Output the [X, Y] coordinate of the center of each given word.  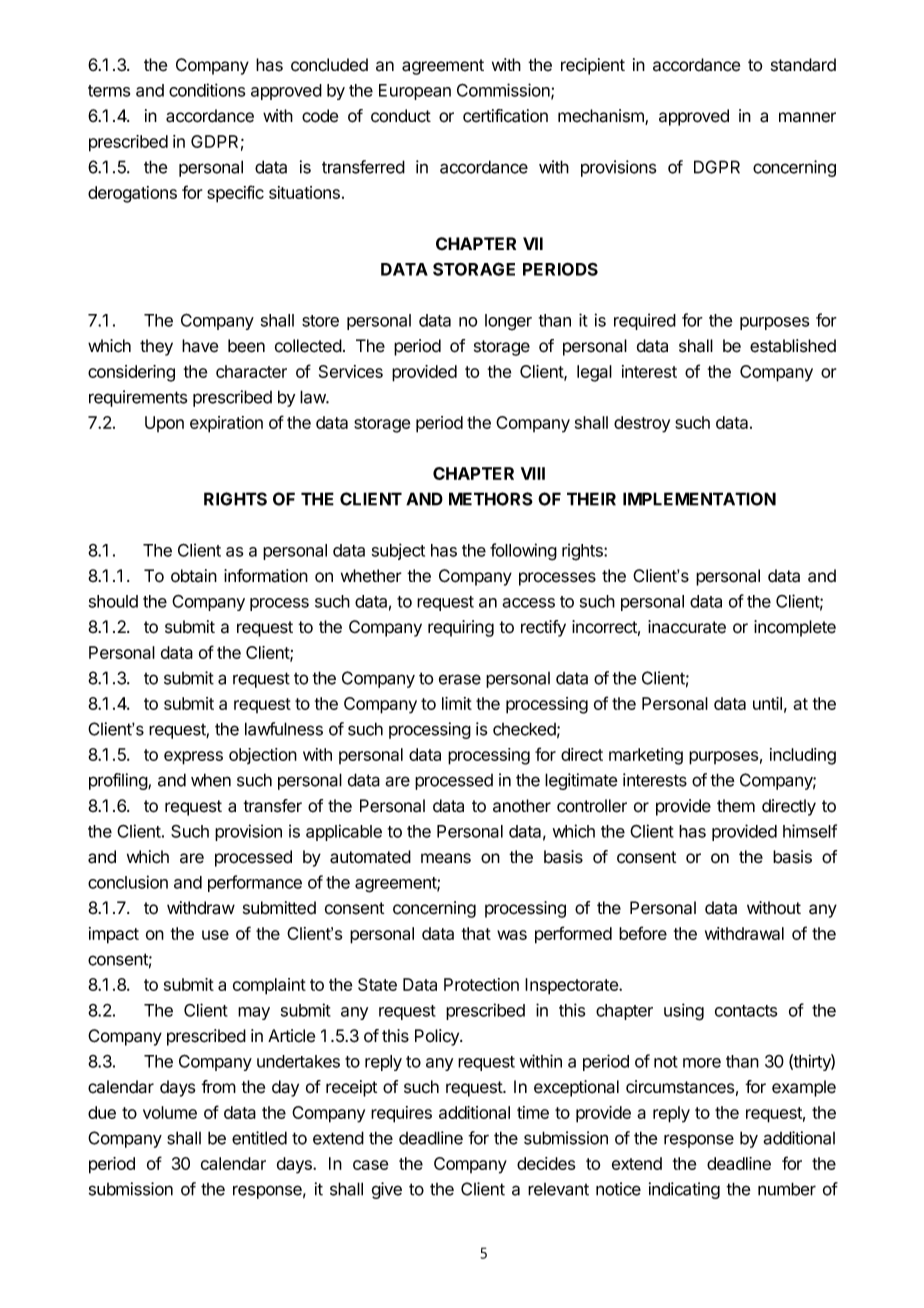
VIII [533, 473]
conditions [207, 90]
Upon [164, 424]
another [522, 806]
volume [170, 1112]
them [736, 806]
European [415, 92]
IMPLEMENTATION [699, 499]
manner [807, 117]
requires [401, 1114]
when [211, 780]
